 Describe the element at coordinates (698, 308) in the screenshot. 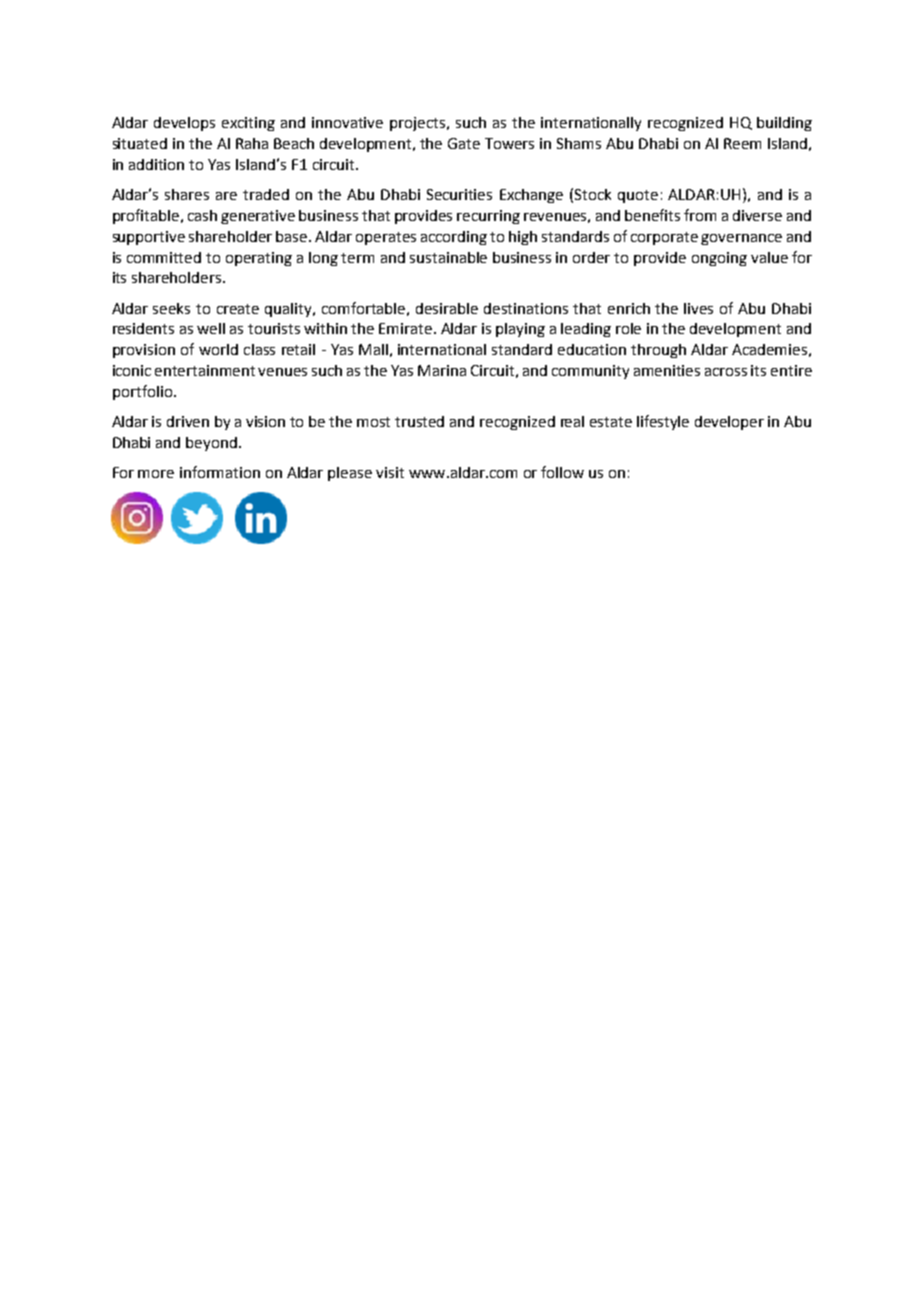

I see `lives` at that location.
